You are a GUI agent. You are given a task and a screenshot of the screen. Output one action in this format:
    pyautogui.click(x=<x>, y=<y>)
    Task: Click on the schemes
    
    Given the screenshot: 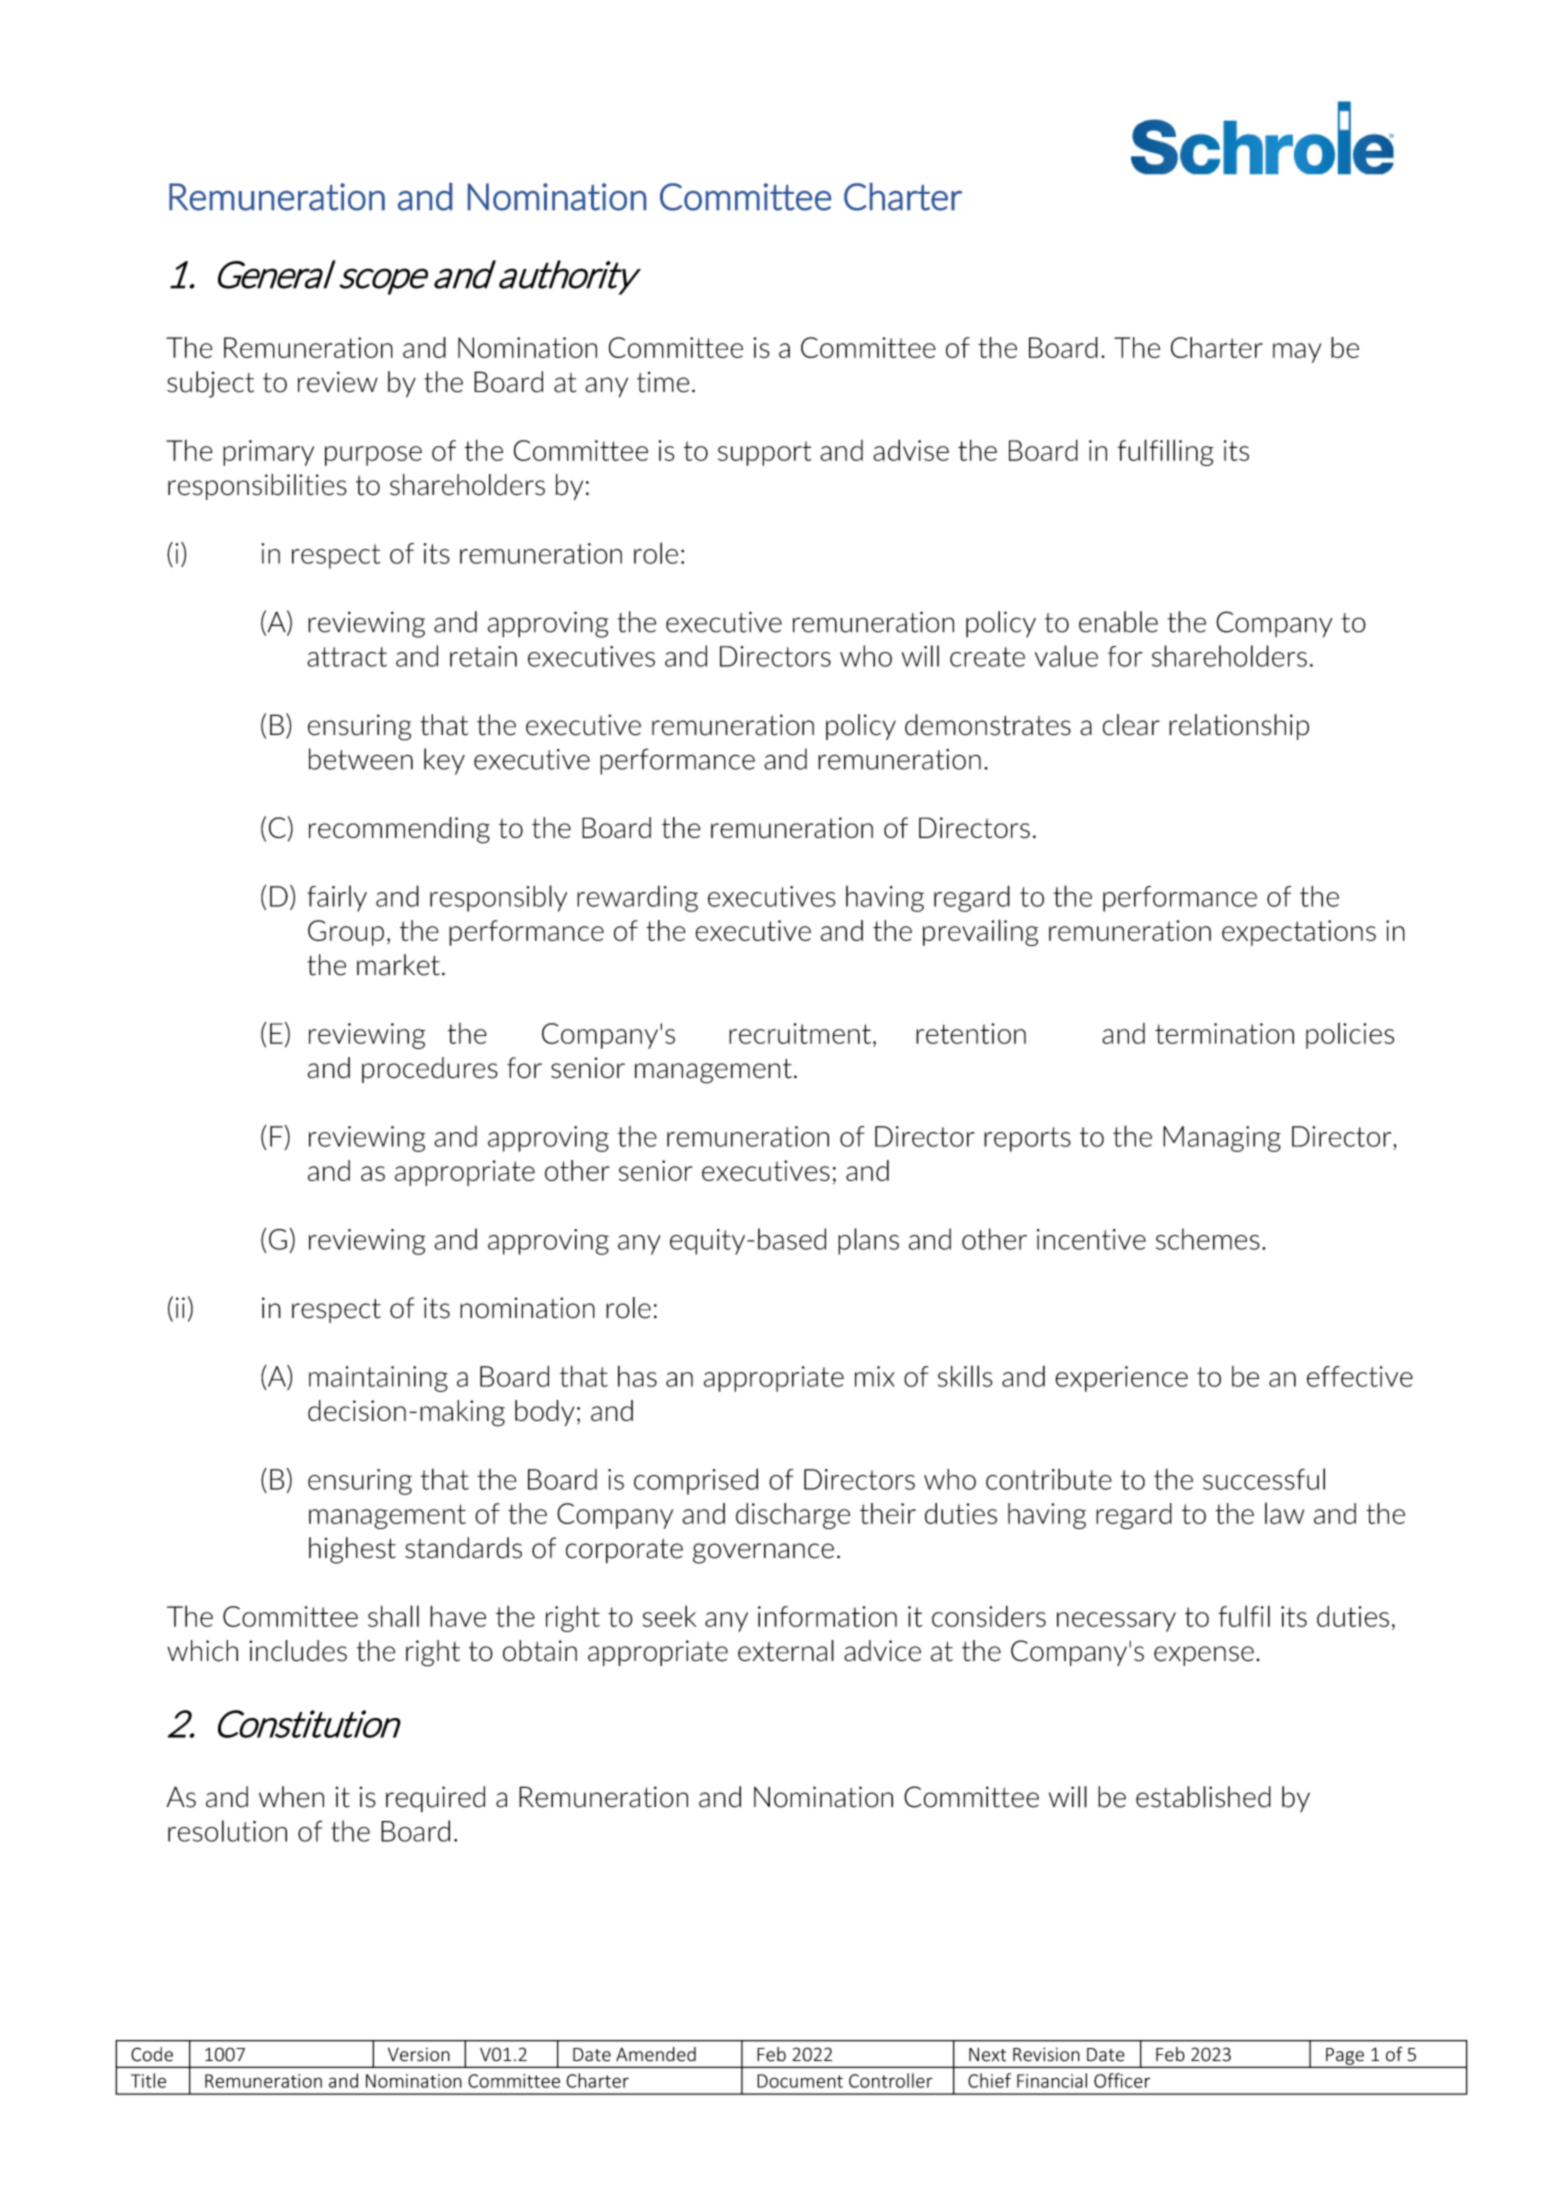 What is the action you would take?
    pyautogui.click(x=1208, y=1239)
